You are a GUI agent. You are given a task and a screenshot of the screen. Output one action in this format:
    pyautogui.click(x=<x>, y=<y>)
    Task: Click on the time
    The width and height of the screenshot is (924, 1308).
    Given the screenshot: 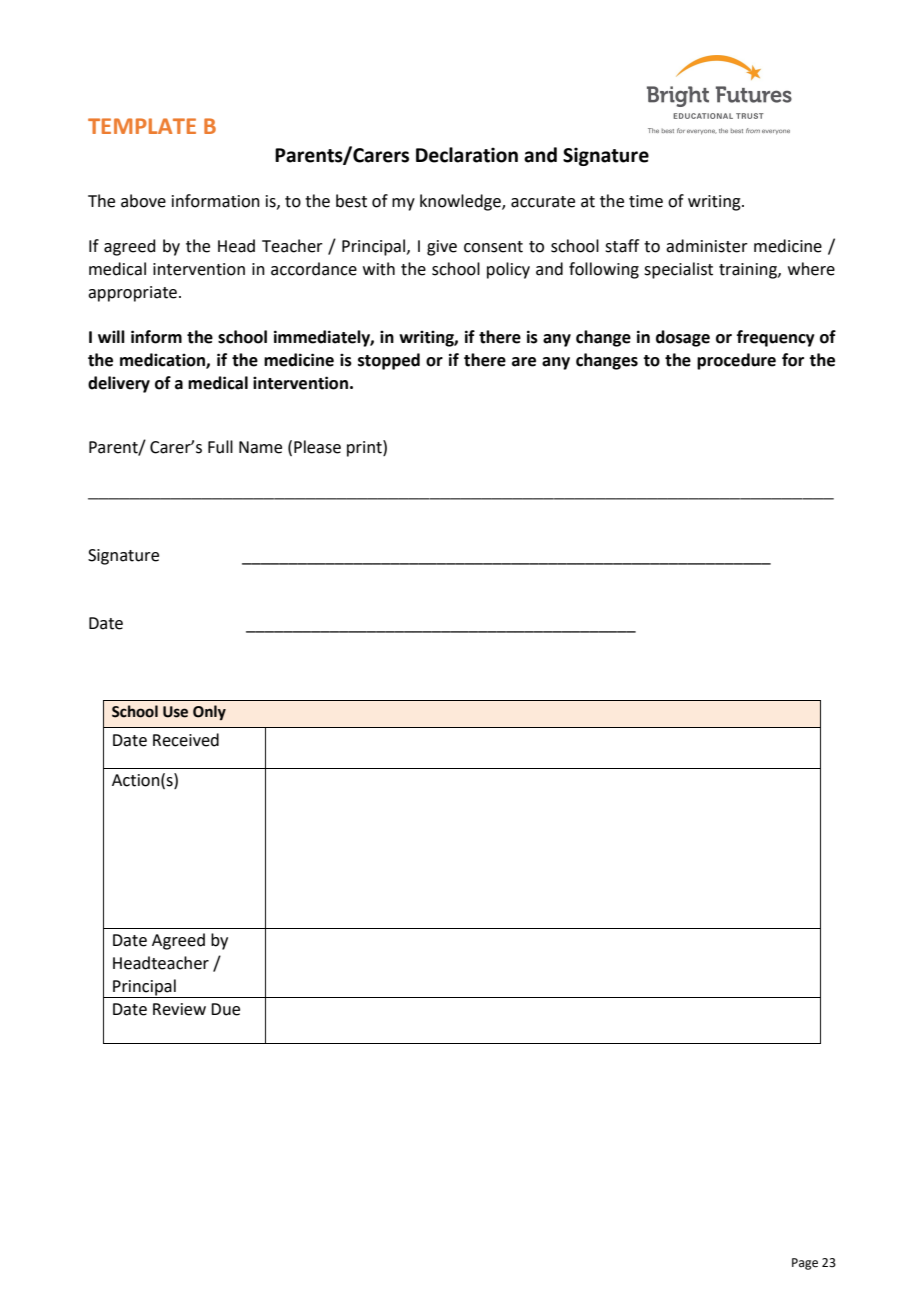 What is the action you would take?
    pyautogui.click(x=646, y=201)
